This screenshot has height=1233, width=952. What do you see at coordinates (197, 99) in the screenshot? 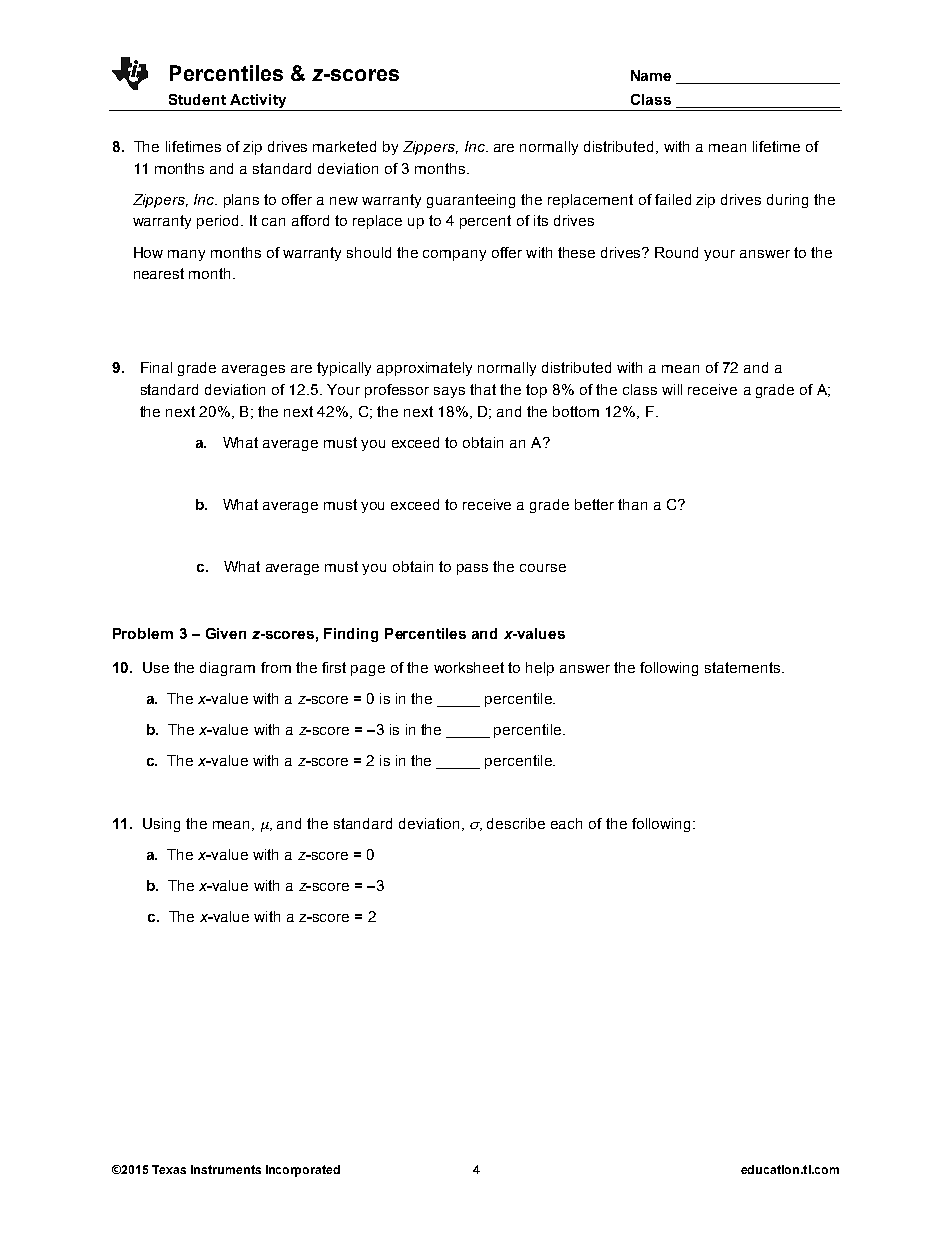
I see `Student` at bounding box center [197, 99].
